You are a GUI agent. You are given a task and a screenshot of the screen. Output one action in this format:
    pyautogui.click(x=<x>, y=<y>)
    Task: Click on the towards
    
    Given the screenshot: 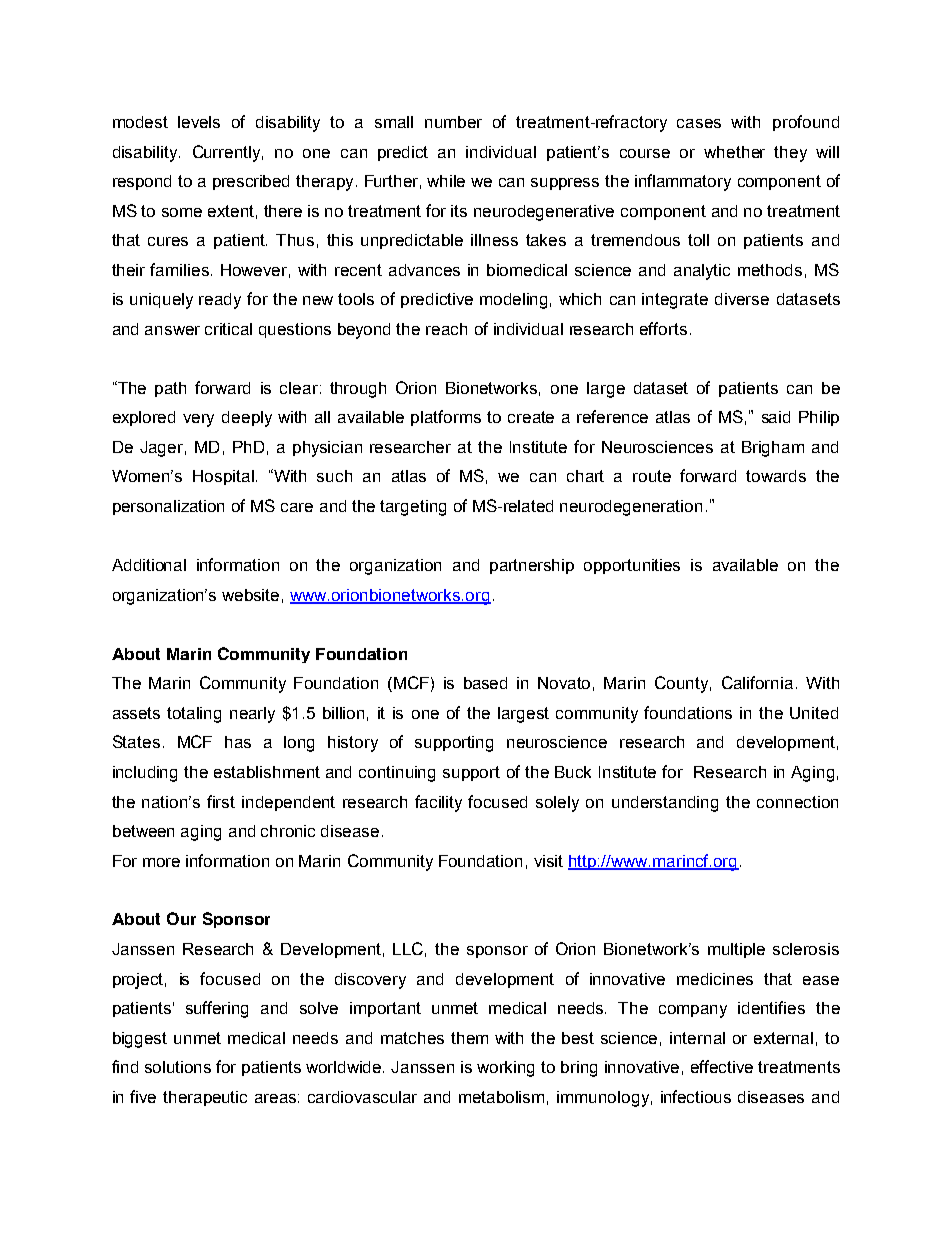 What is the action you would take?
    pyautogui.click(x=776, y=476)
